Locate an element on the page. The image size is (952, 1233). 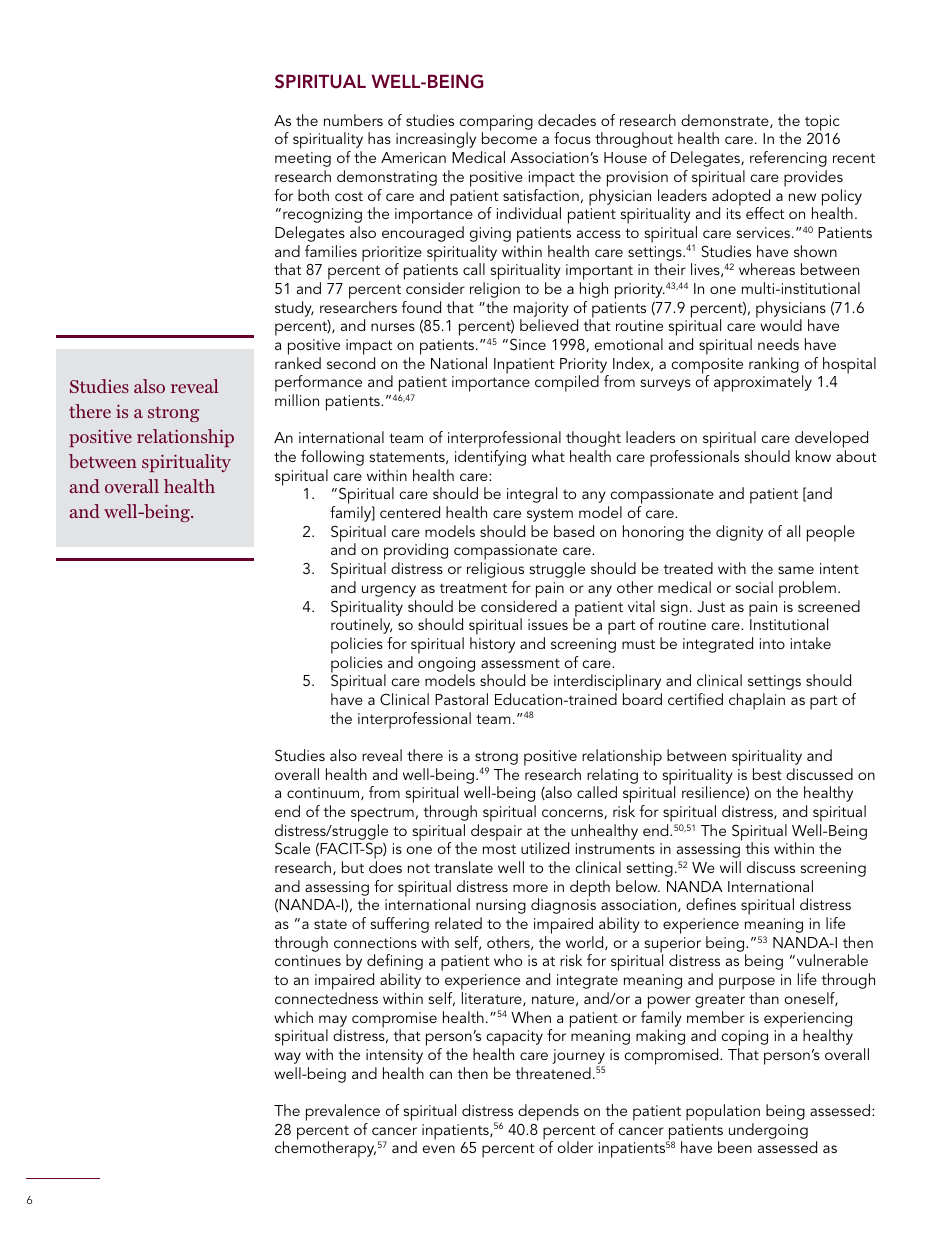
prevalence is located at coordinates (343, 1112).
